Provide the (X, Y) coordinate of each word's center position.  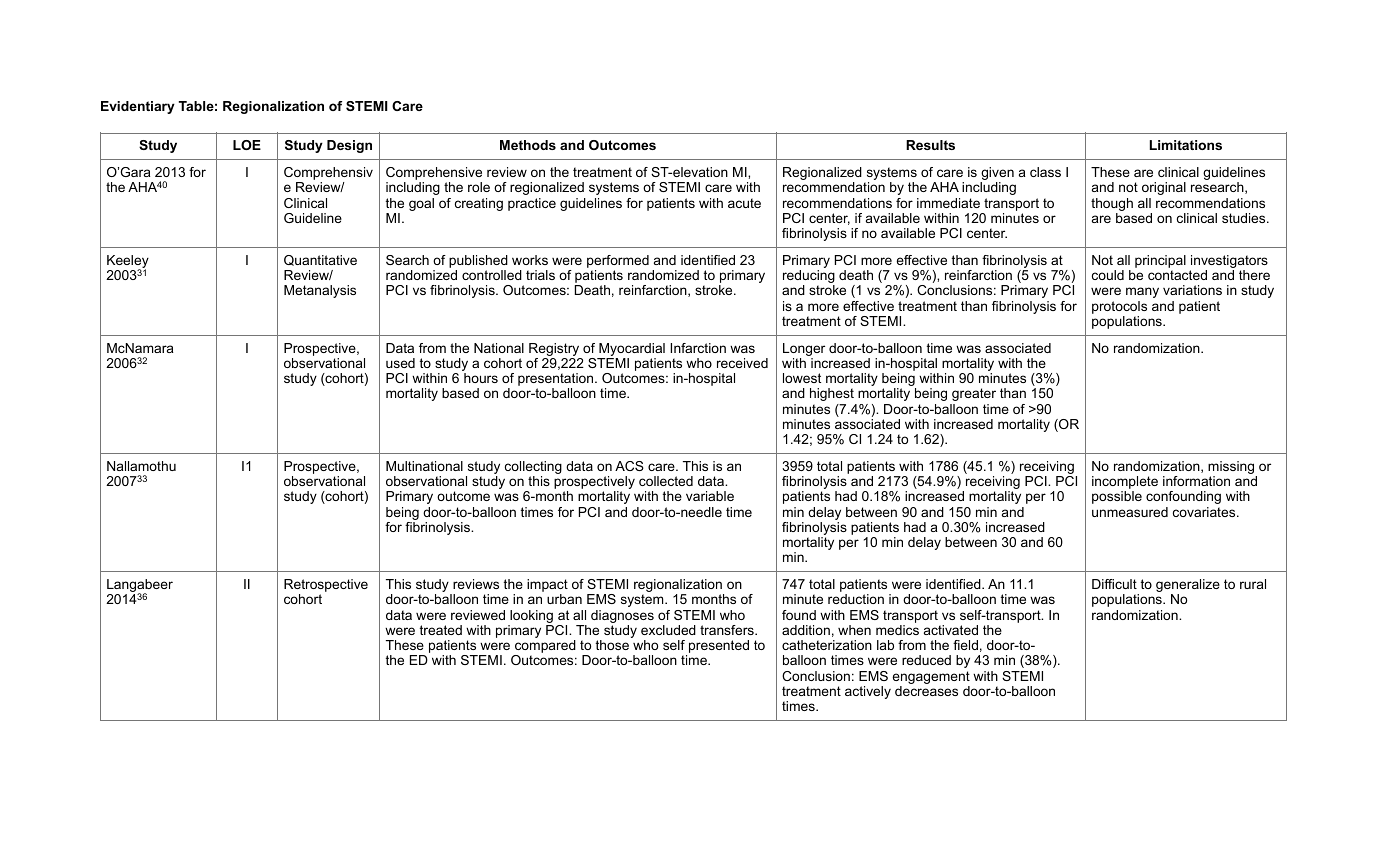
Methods (528, 145)
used (400, 363)
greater (974, 394)
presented (719, 646)
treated (441, 630)
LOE (247, 145)
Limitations (1186, 145)
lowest (802, 378)
